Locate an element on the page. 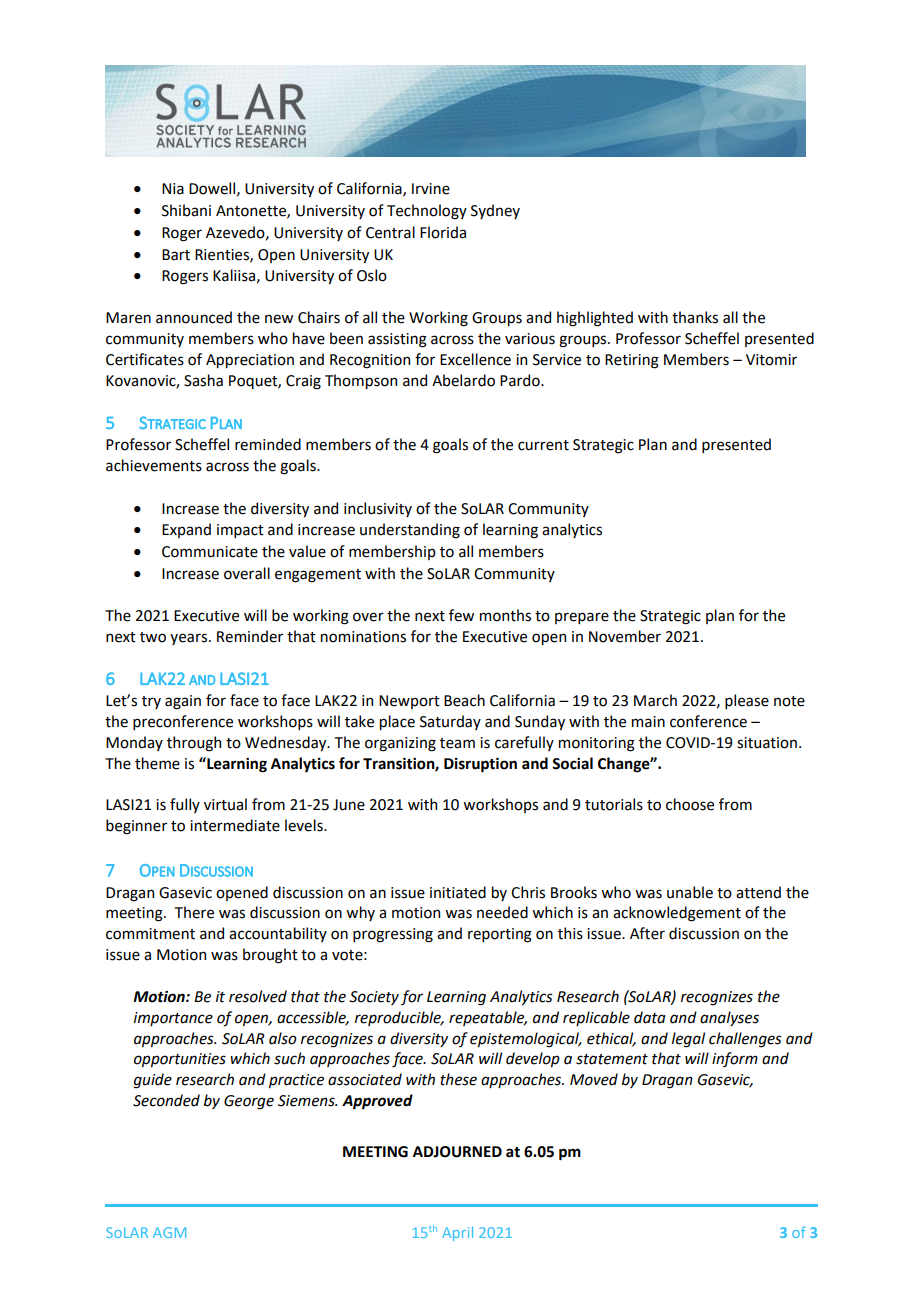 The width and height of the image is (924, 1308). thanks is located at coordinates (695, 317).
